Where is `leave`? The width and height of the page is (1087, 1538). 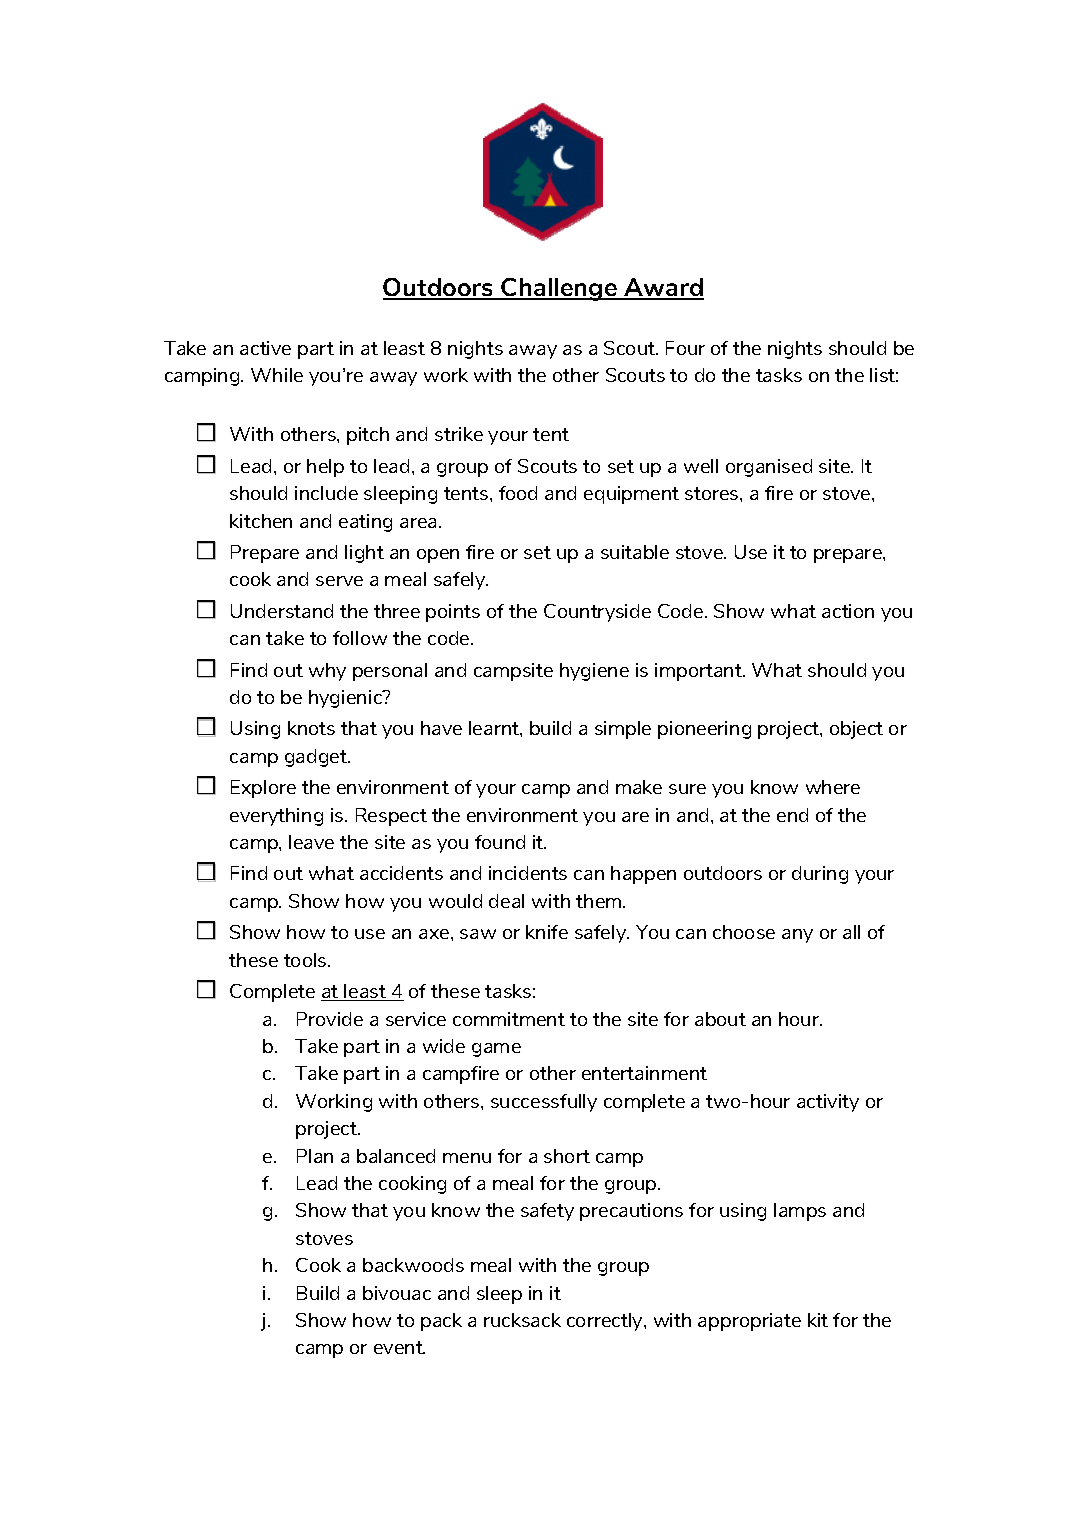
leave is located at coordinates (311, 842).
